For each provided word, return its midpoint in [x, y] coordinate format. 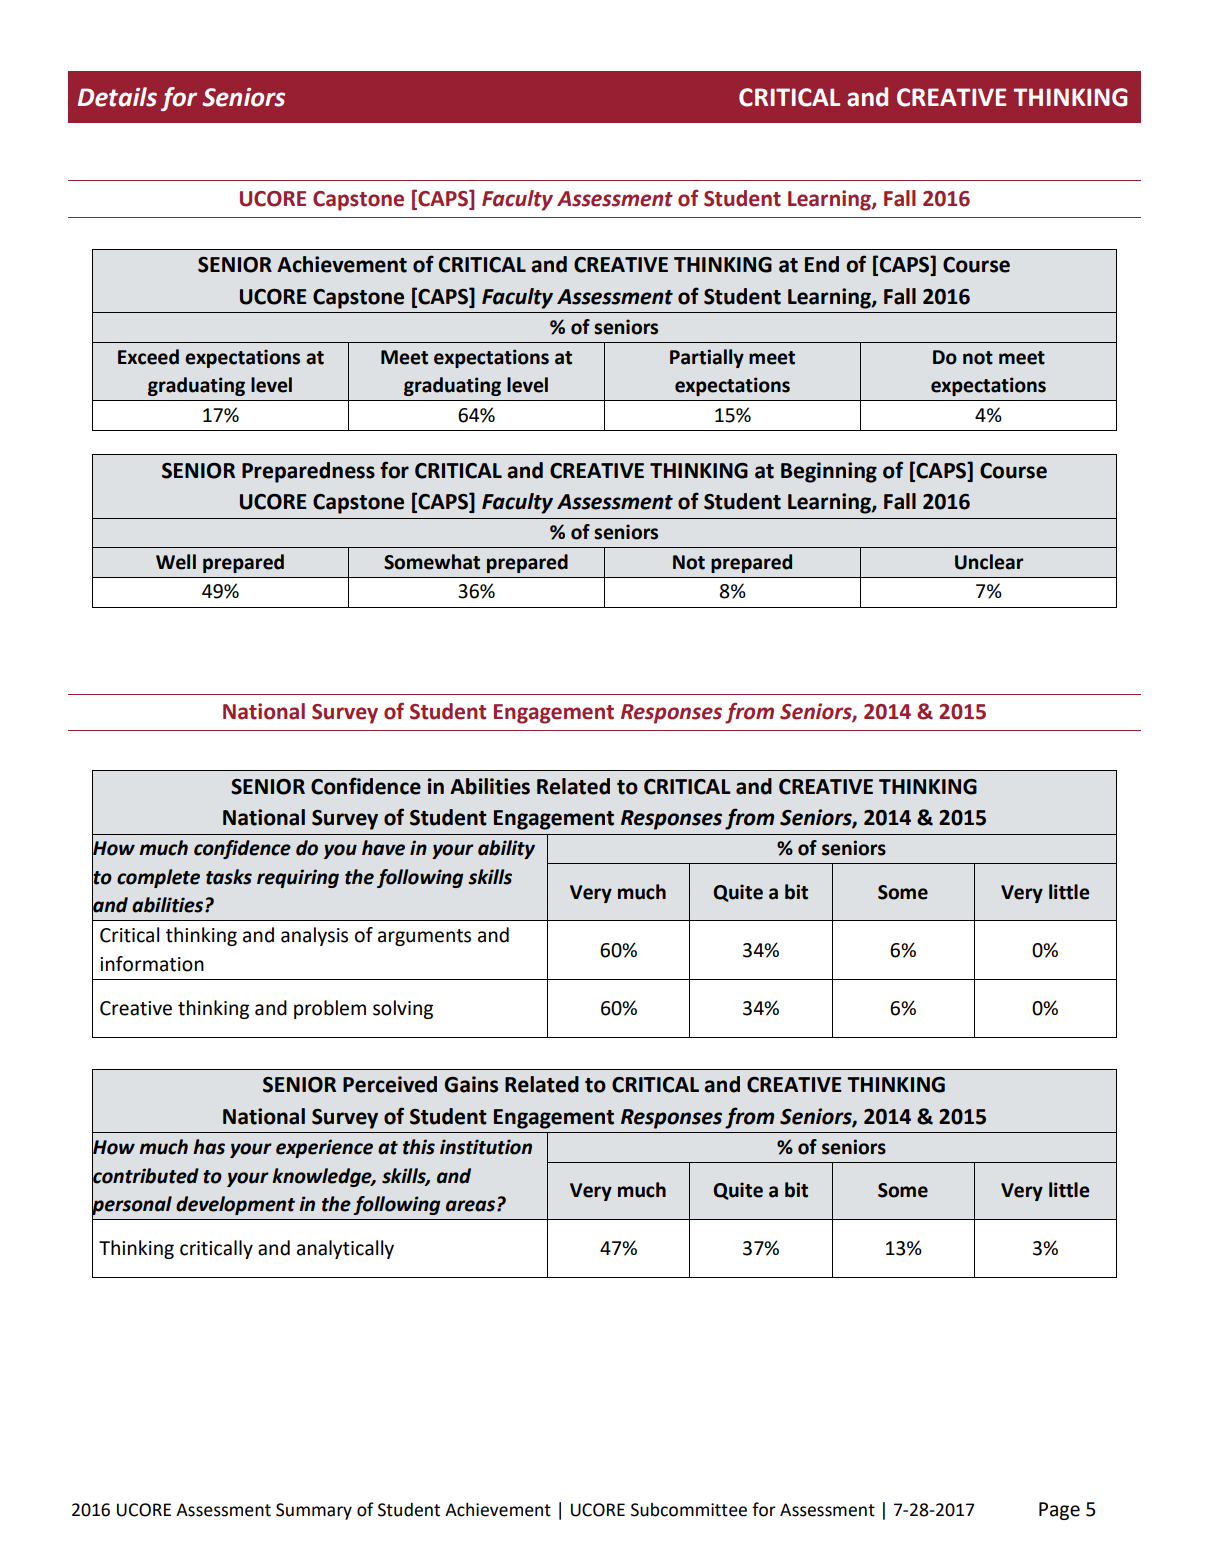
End [822, 264]
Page [1059, 1511]
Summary [314, 1511]
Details [117, 97]
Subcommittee [689, 1510]
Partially [707, 358]
